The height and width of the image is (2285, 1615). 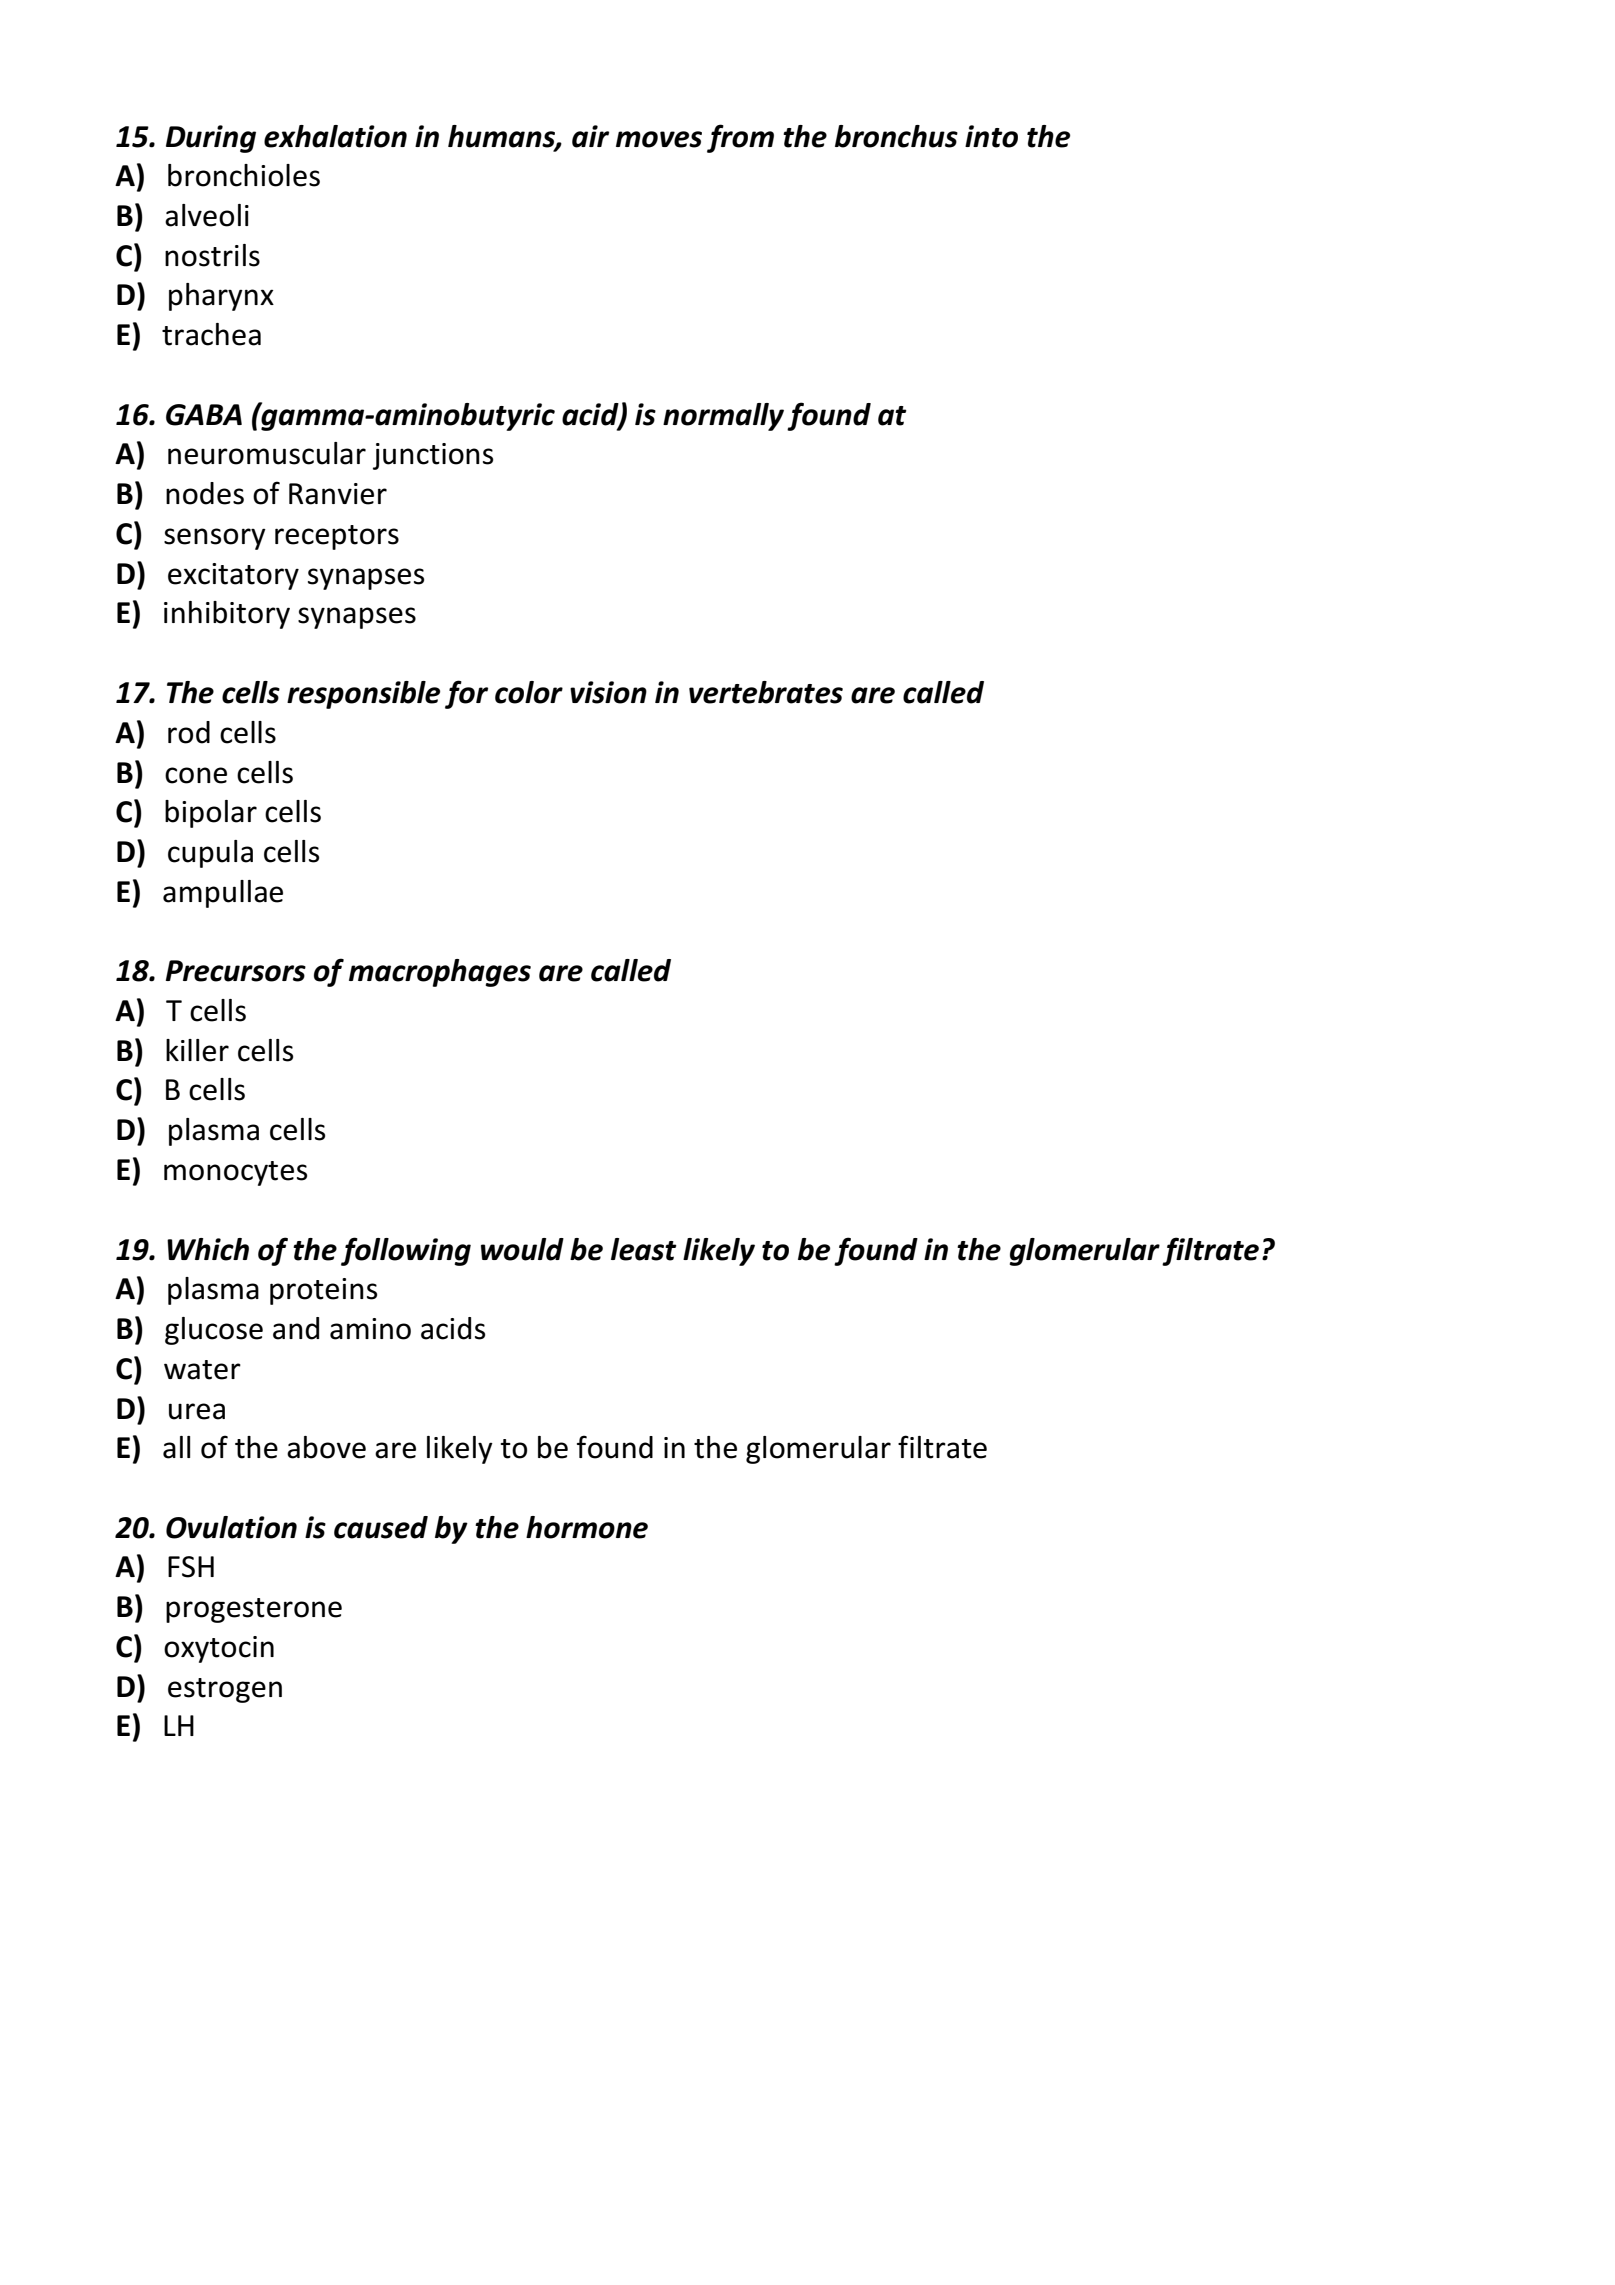 I want to click on least, so click(x=644, y=1249).
